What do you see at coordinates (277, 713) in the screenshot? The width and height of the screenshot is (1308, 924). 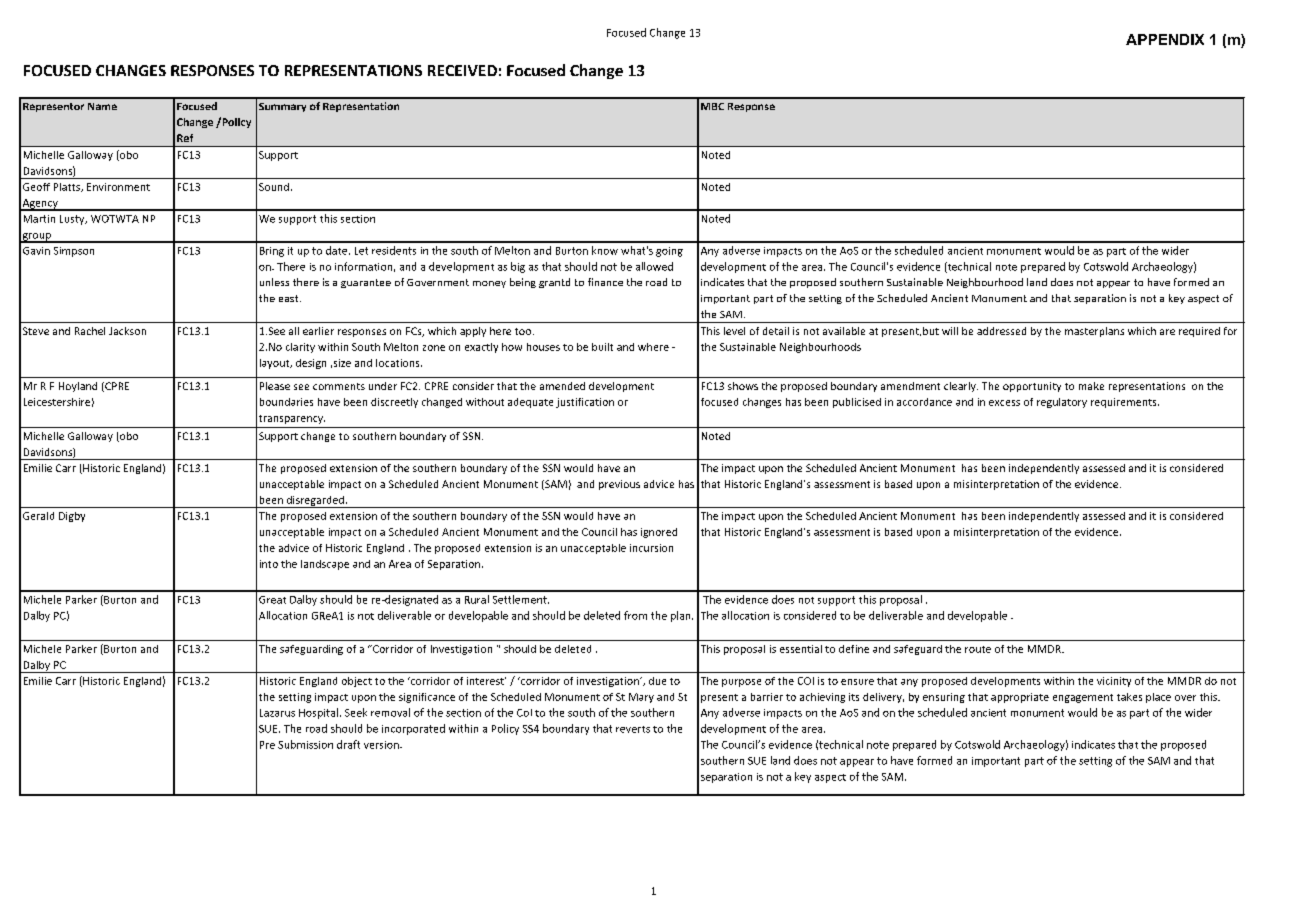 I see `Lazarus` at bounding box center [277, 713].
